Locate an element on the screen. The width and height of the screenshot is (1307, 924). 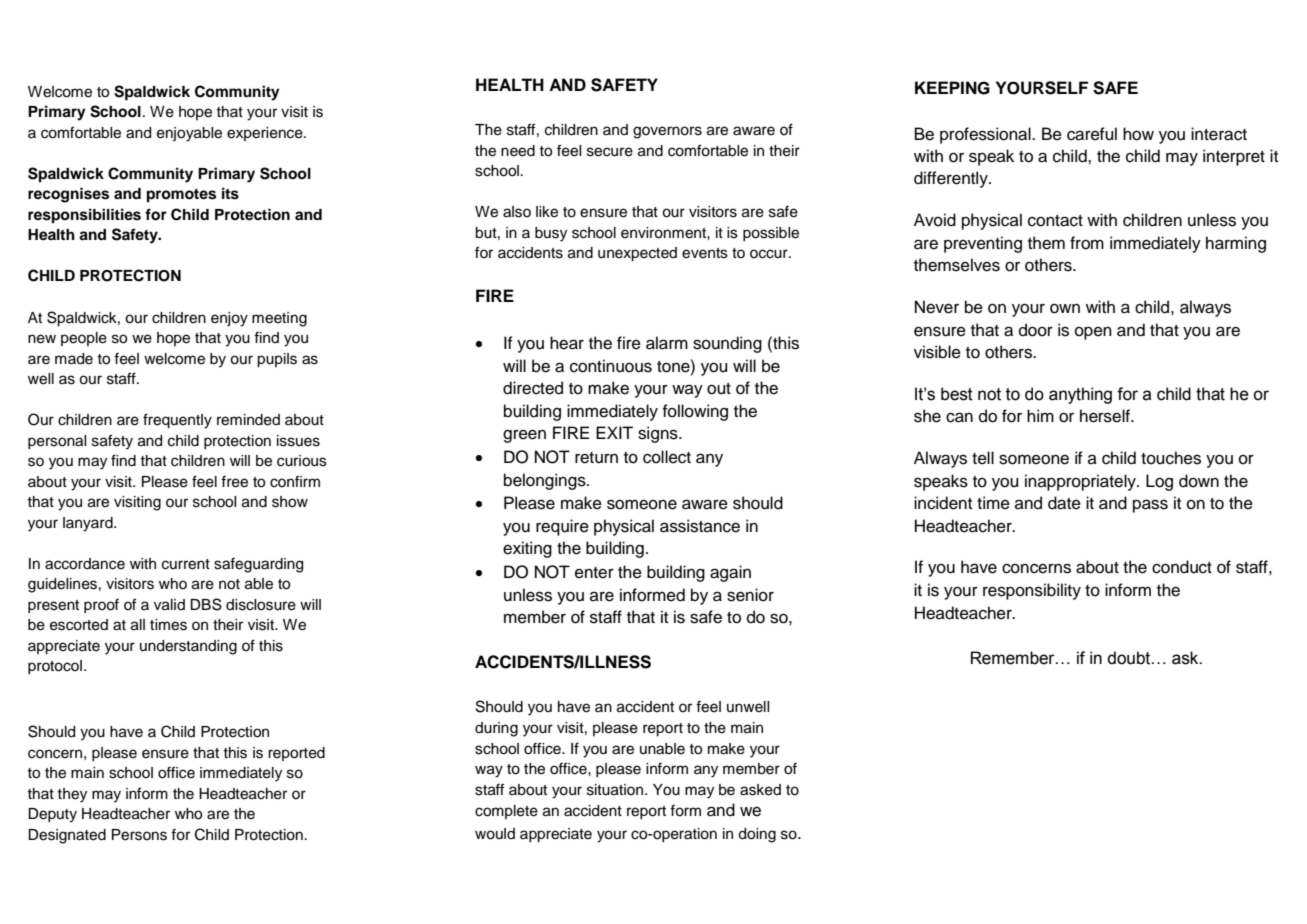
responsibility is located at coordinates (1032, 591).
